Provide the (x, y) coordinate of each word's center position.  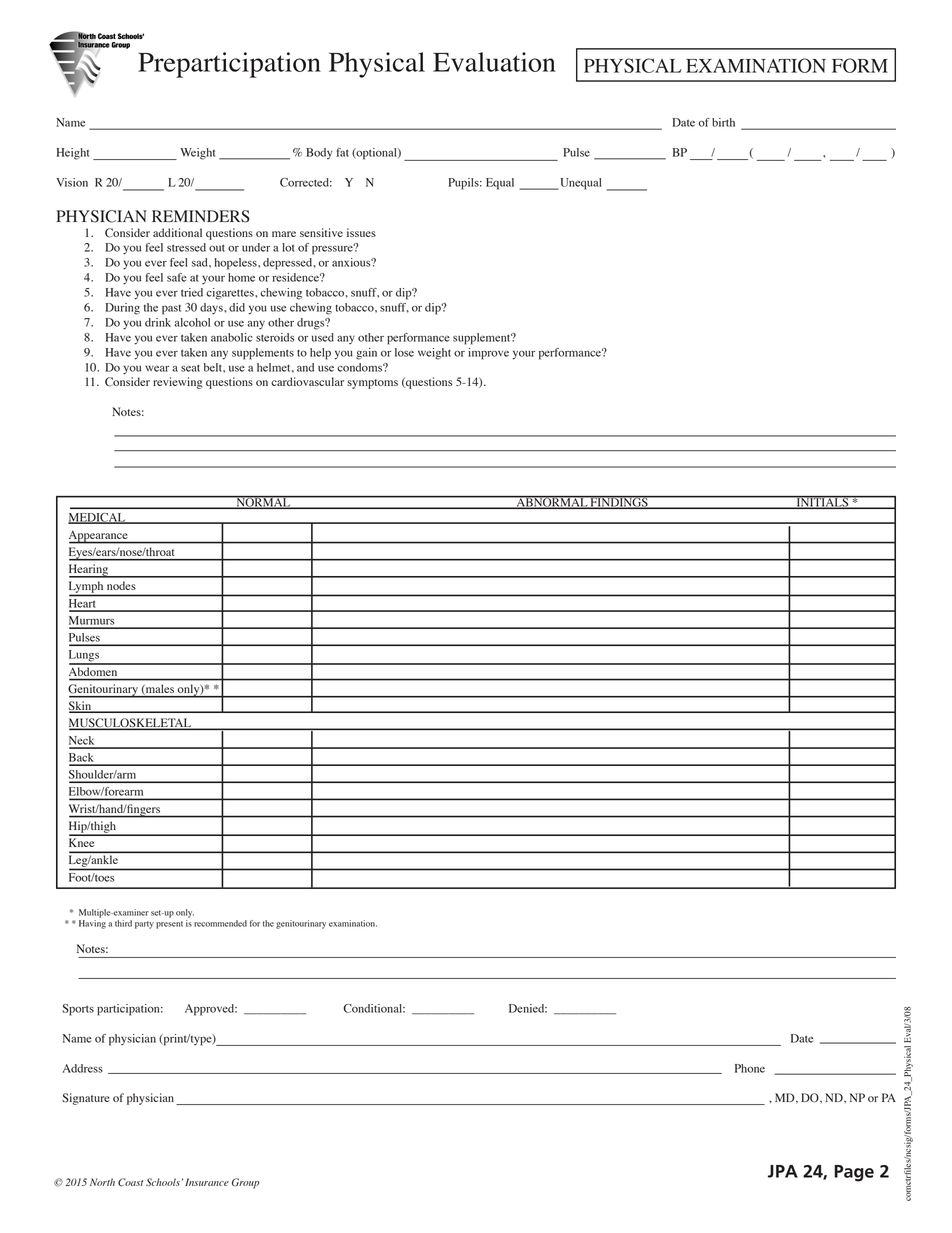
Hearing (90, 571)
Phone (750, 1068)
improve (488, 354)
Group (245, 1183)
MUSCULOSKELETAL (131, 724)
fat (343, 152)
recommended (220, 923)
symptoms (372, 384)
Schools (163, 1182)
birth (723, 122)
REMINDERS (201, 216)
